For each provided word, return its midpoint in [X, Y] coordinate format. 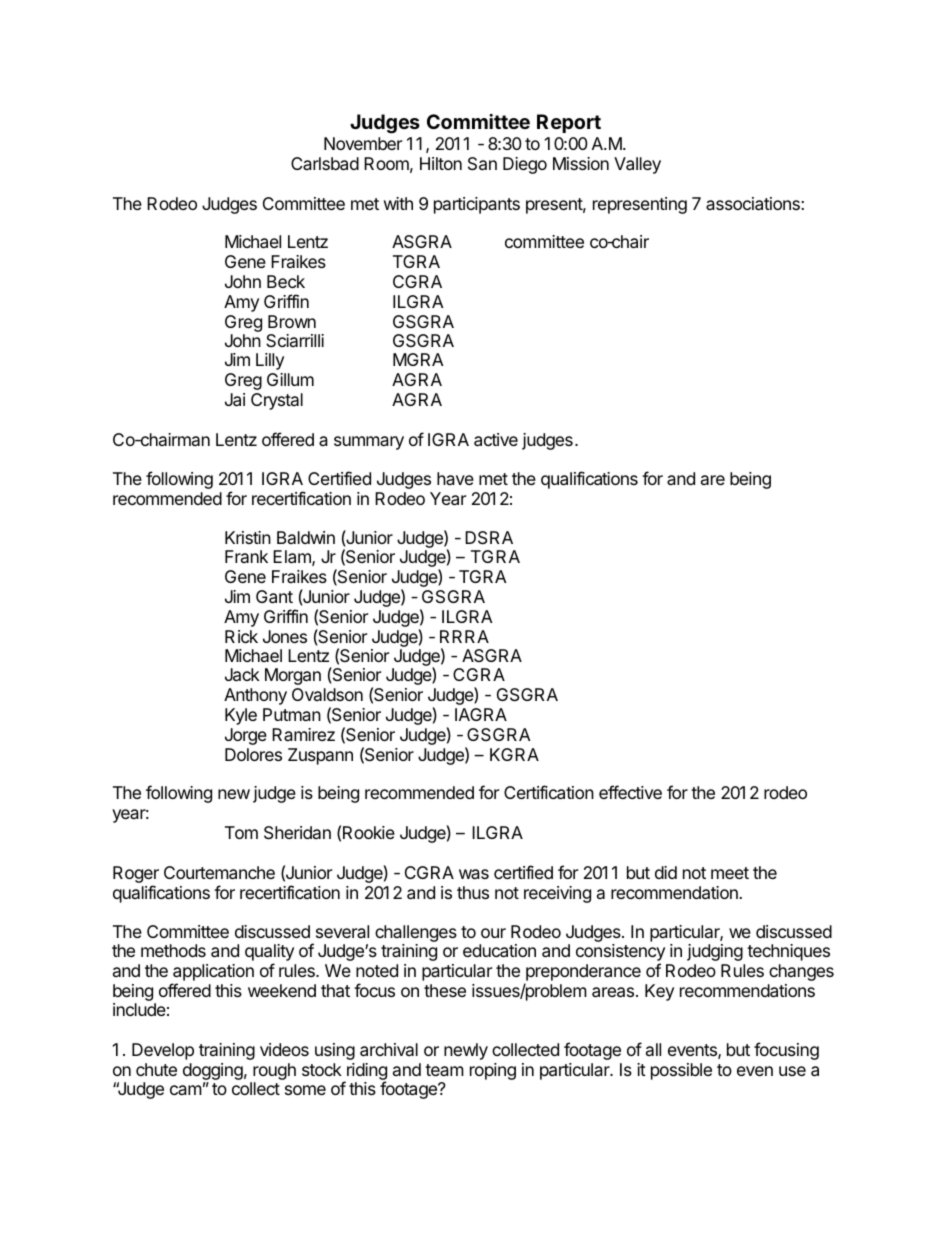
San [482, 164]
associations [754, 204]
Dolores [253, 754]
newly [466, 1051]
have [455, 478]
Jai [235, 400]
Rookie [369, 832]
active [496, 440]
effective [630, 792]
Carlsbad [325, 164]
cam [186, 1090]
